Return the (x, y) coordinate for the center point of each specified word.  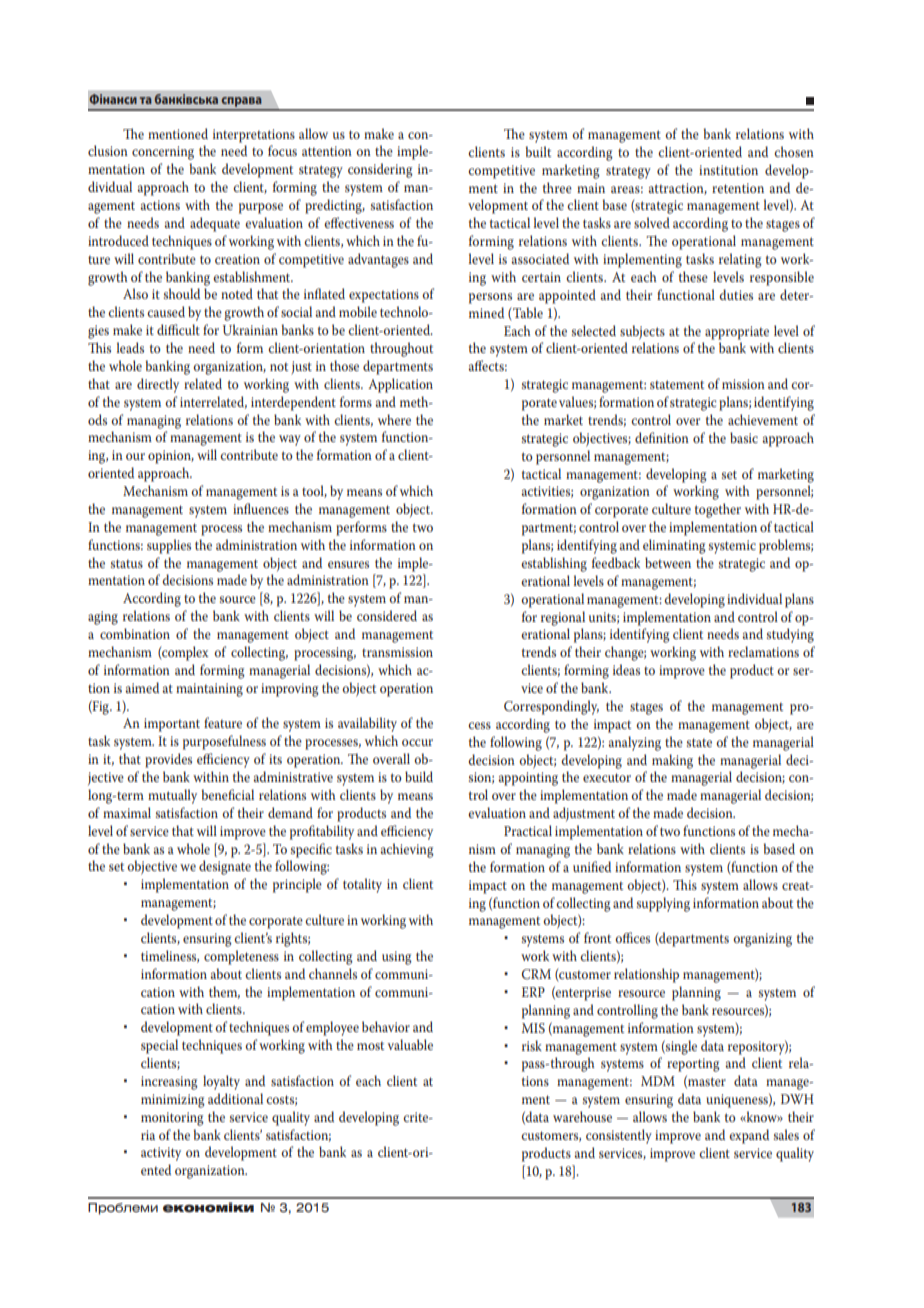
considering (380, 170)
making (672, 761)
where (394, 419)
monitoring (172, 1119)
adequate (215, 224)
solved (652, 222)
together (718, 510)
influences (261, 508)
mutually (172, 796)
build (419, 776)
